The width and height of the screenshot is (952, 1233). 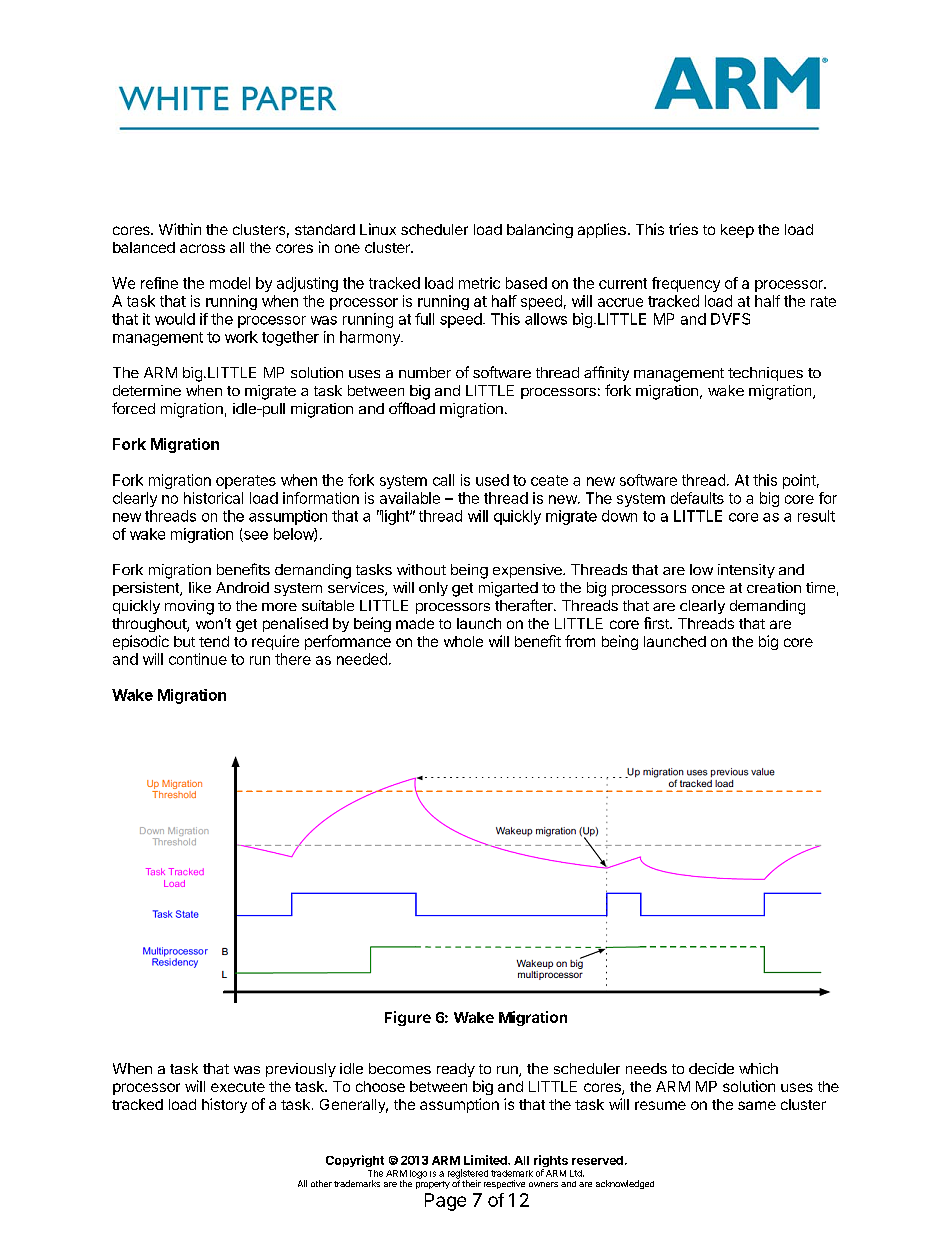 I want to click on keep, so click(x=737, y=231).
